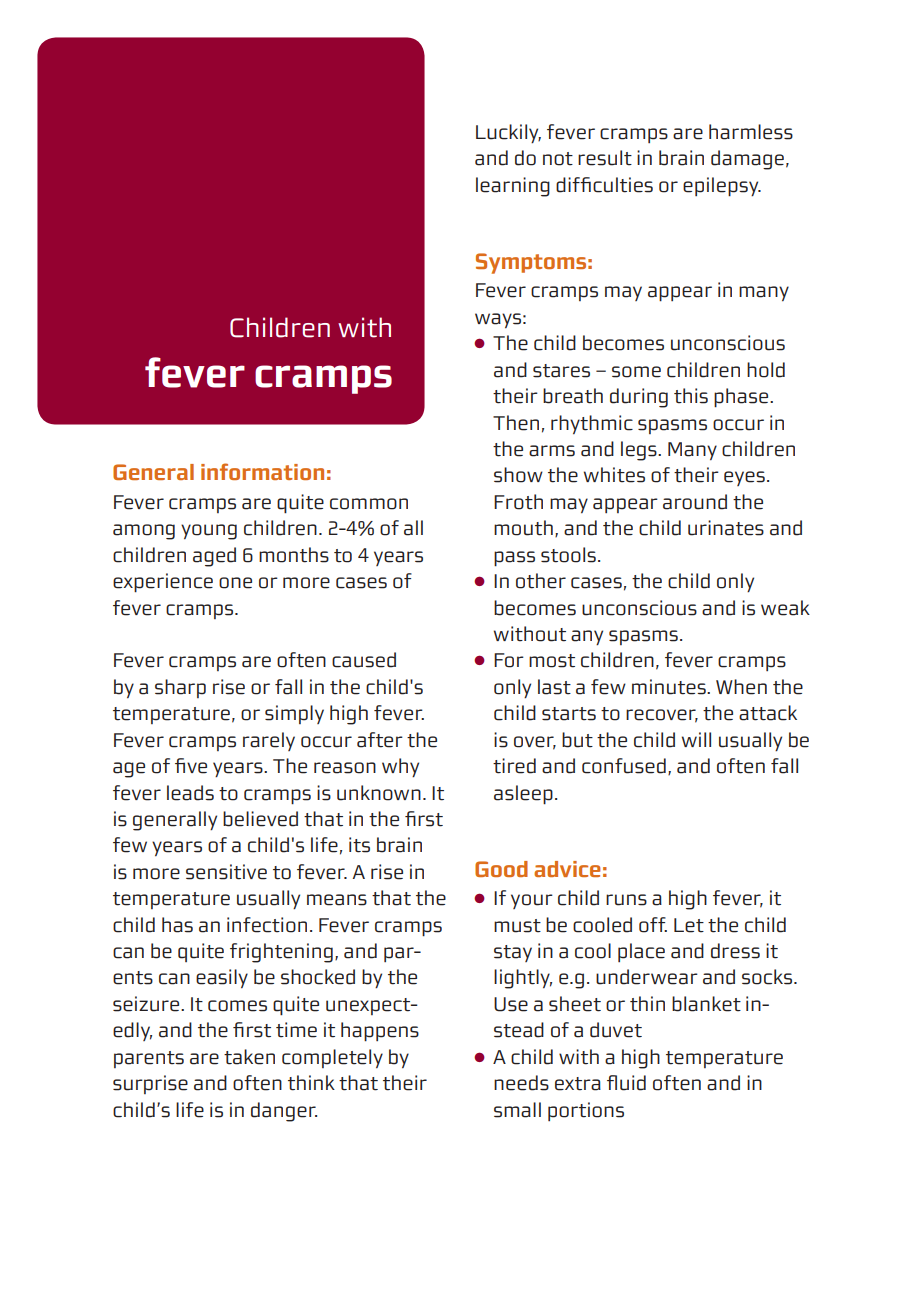 The height and width of the document is (1311, 924). Describe the element at coordinates (516, 423) in the document. I see `Then` at that location.
